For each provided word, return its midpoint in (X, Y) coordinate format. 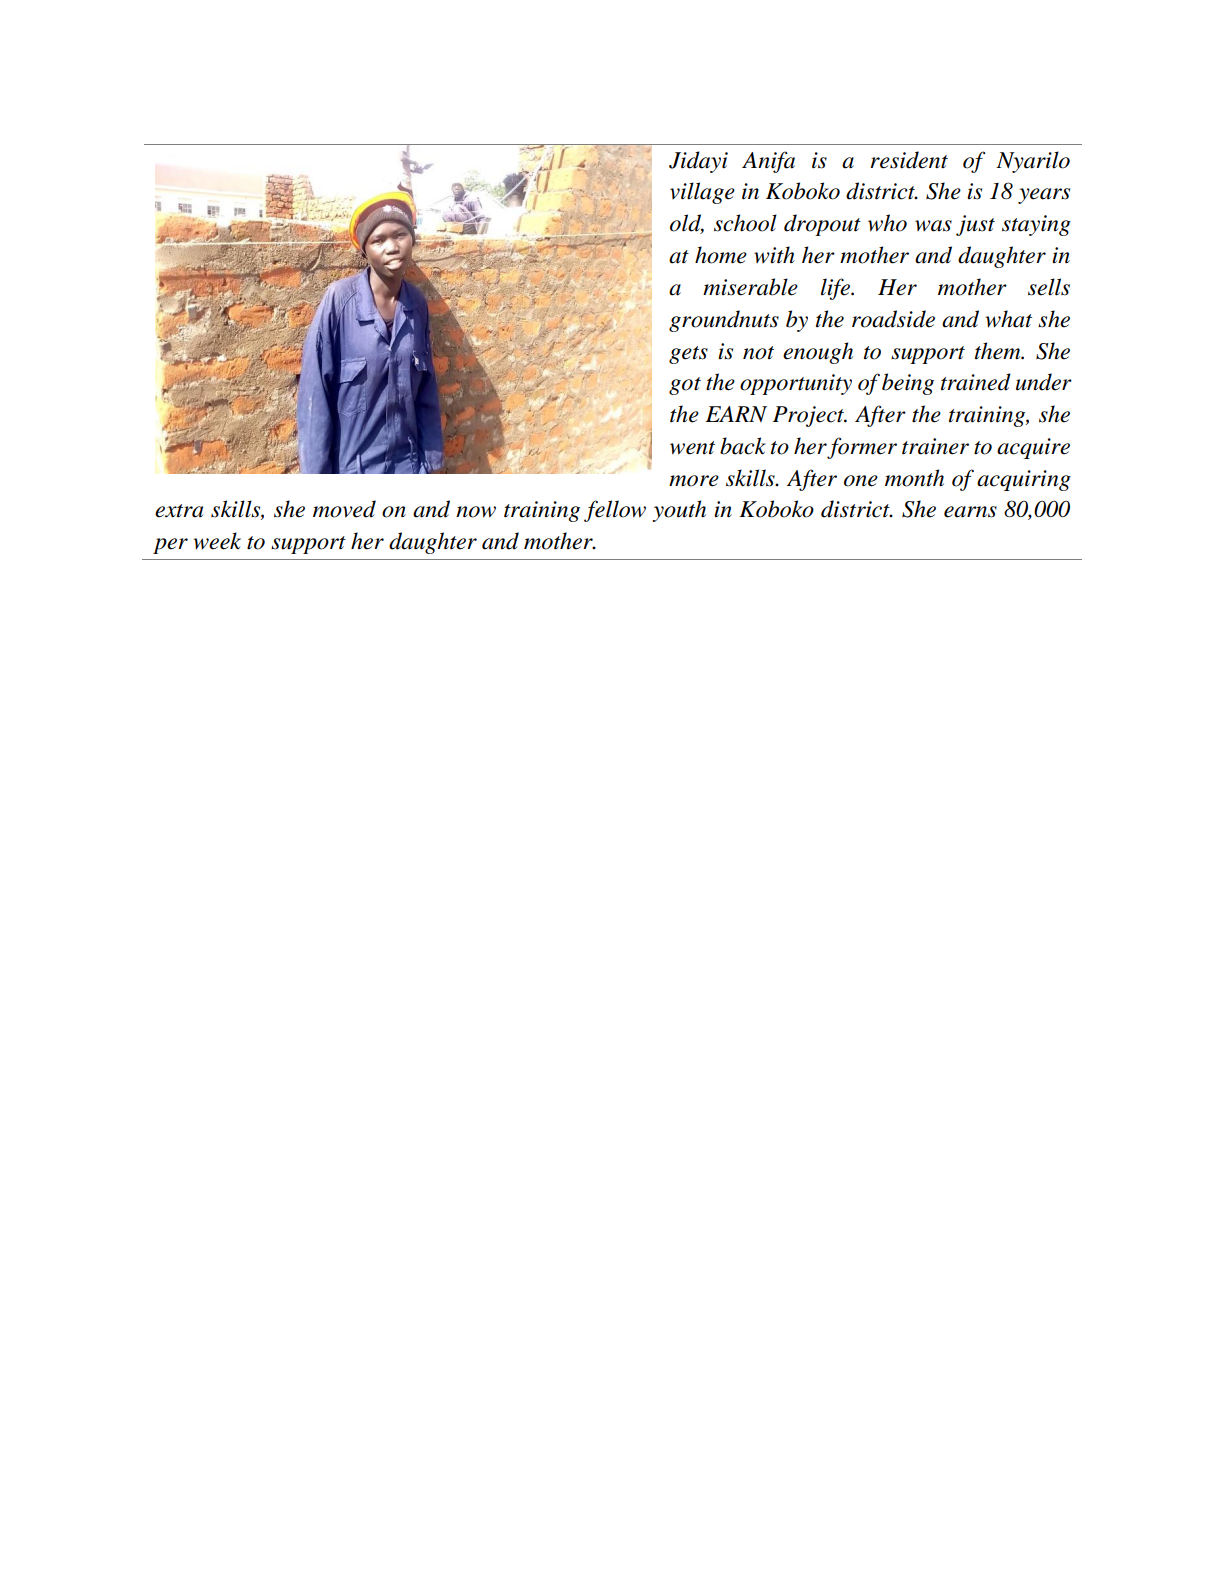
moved (344, 509)
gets (688, 355)
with (774, 255)
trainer (935, 446)
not (758, 353)
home (721, 255)
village (702, 193)
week (217, 541)
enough (818, 353)
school (745, 223)
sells (1049, 287)
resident (909, 160)
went (692, 448)
